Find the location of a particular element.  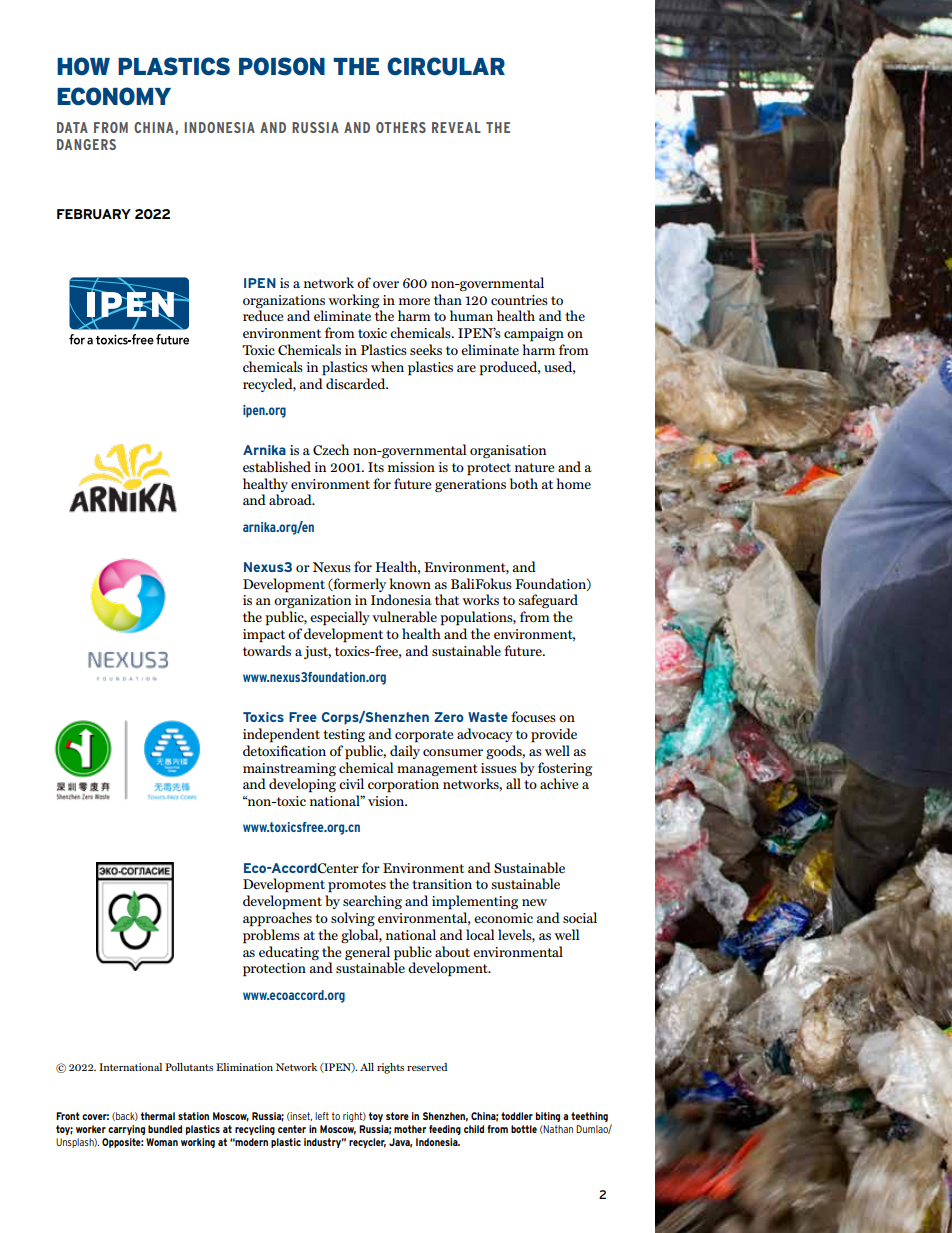

new is located at coordinates (534, 902).
